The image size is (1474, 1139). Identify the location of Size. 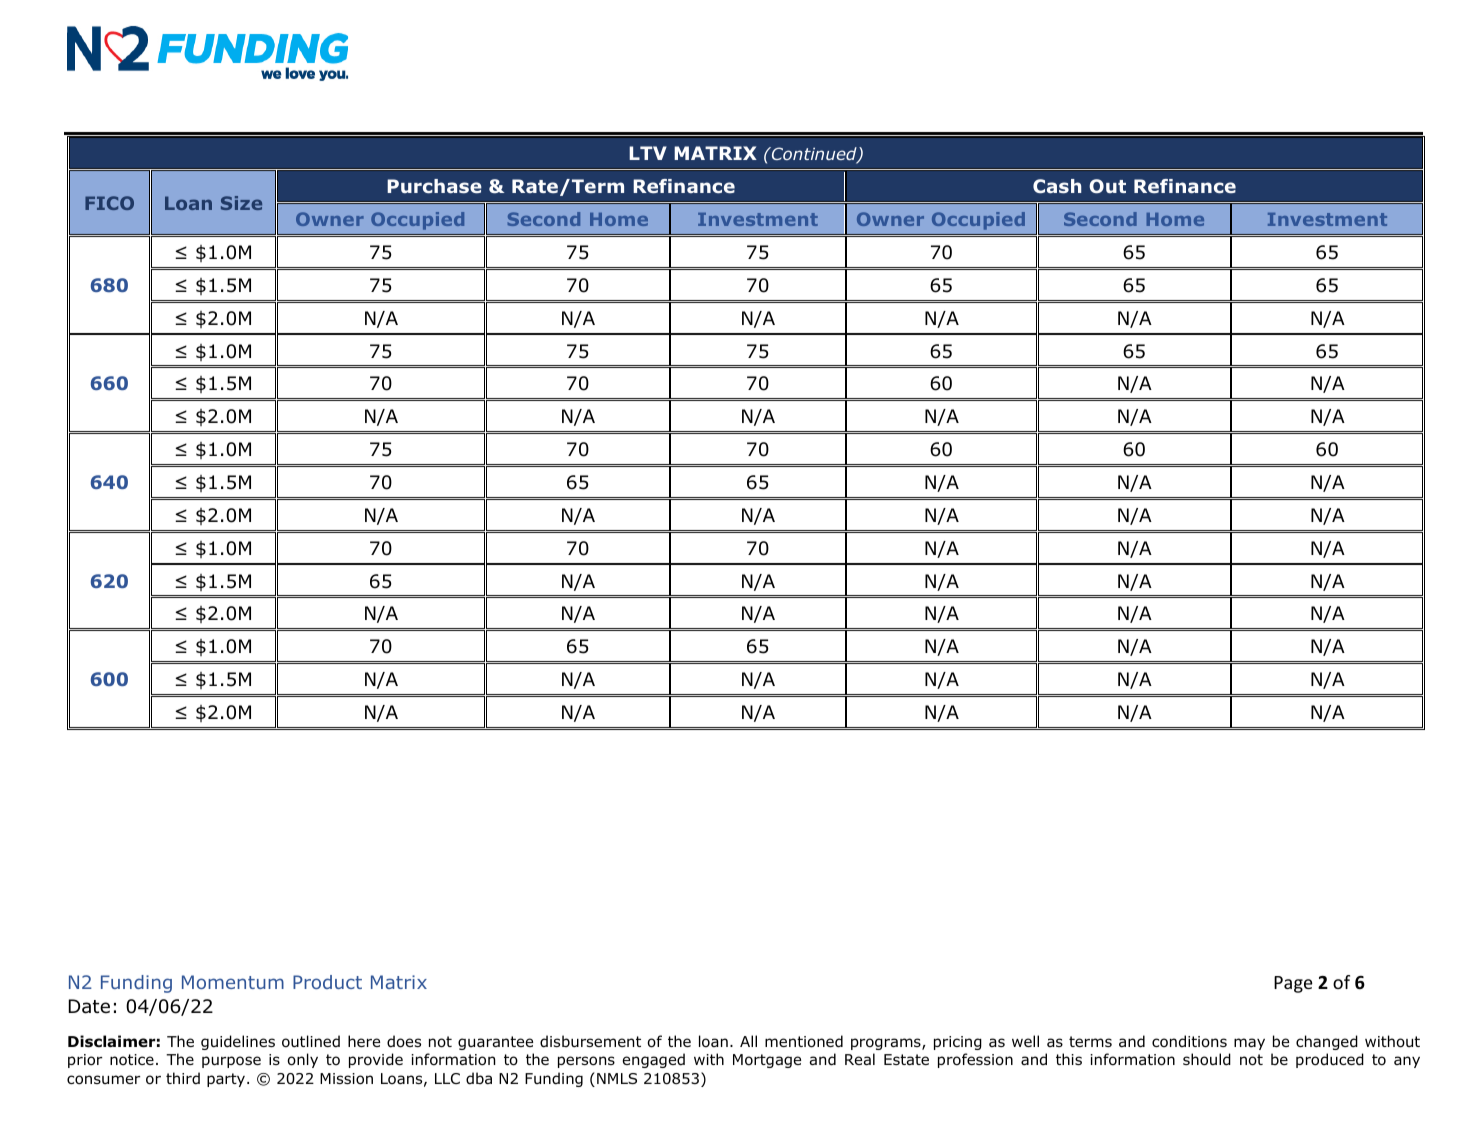
(241, 203).
